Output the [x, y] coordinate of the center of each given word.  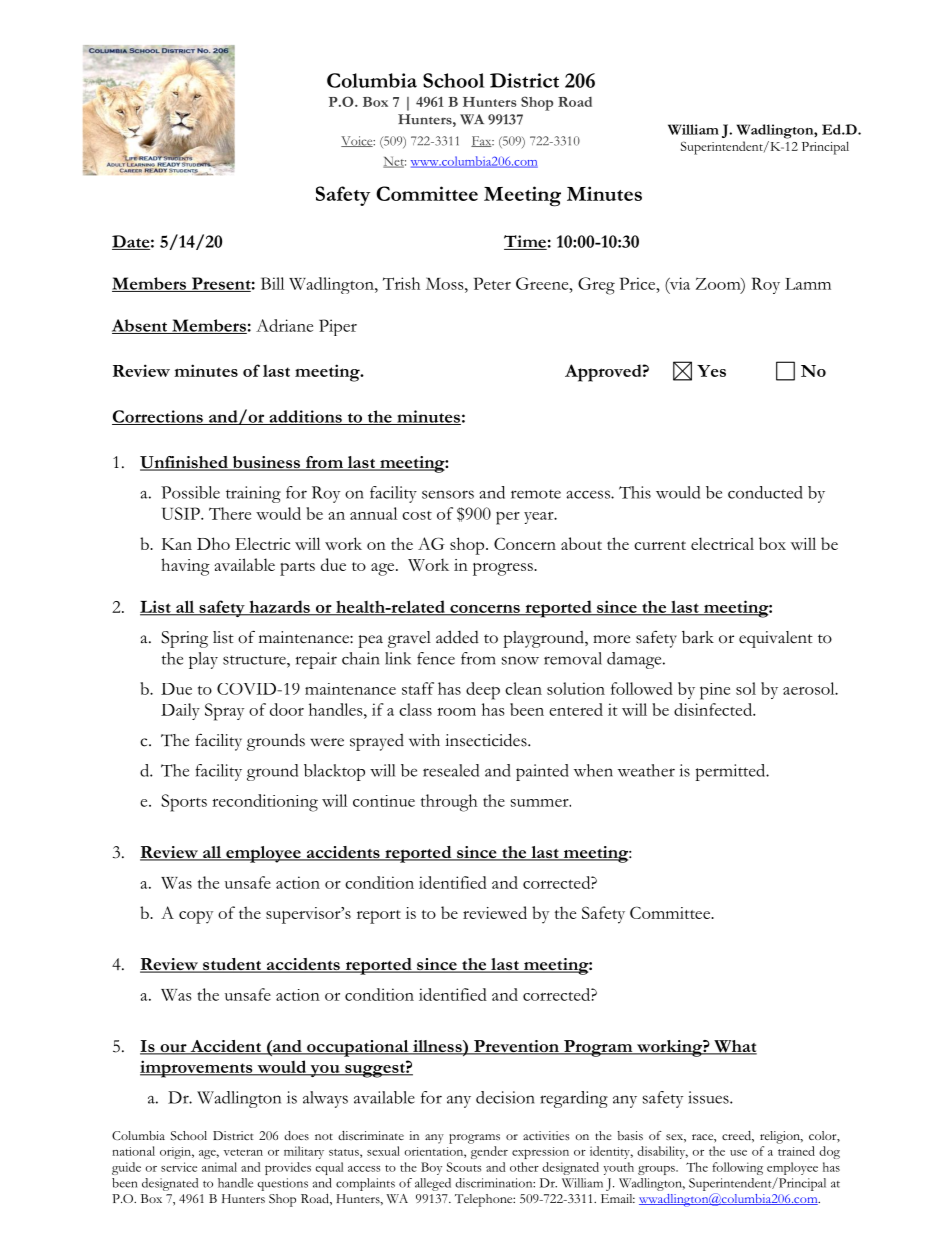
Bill [272, 283]
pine [715, 691]
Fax [482, 141]
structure [255, 660]
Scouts [464, 1167]
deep [483, 691]
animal [219, 1167]
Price [639, 283]
